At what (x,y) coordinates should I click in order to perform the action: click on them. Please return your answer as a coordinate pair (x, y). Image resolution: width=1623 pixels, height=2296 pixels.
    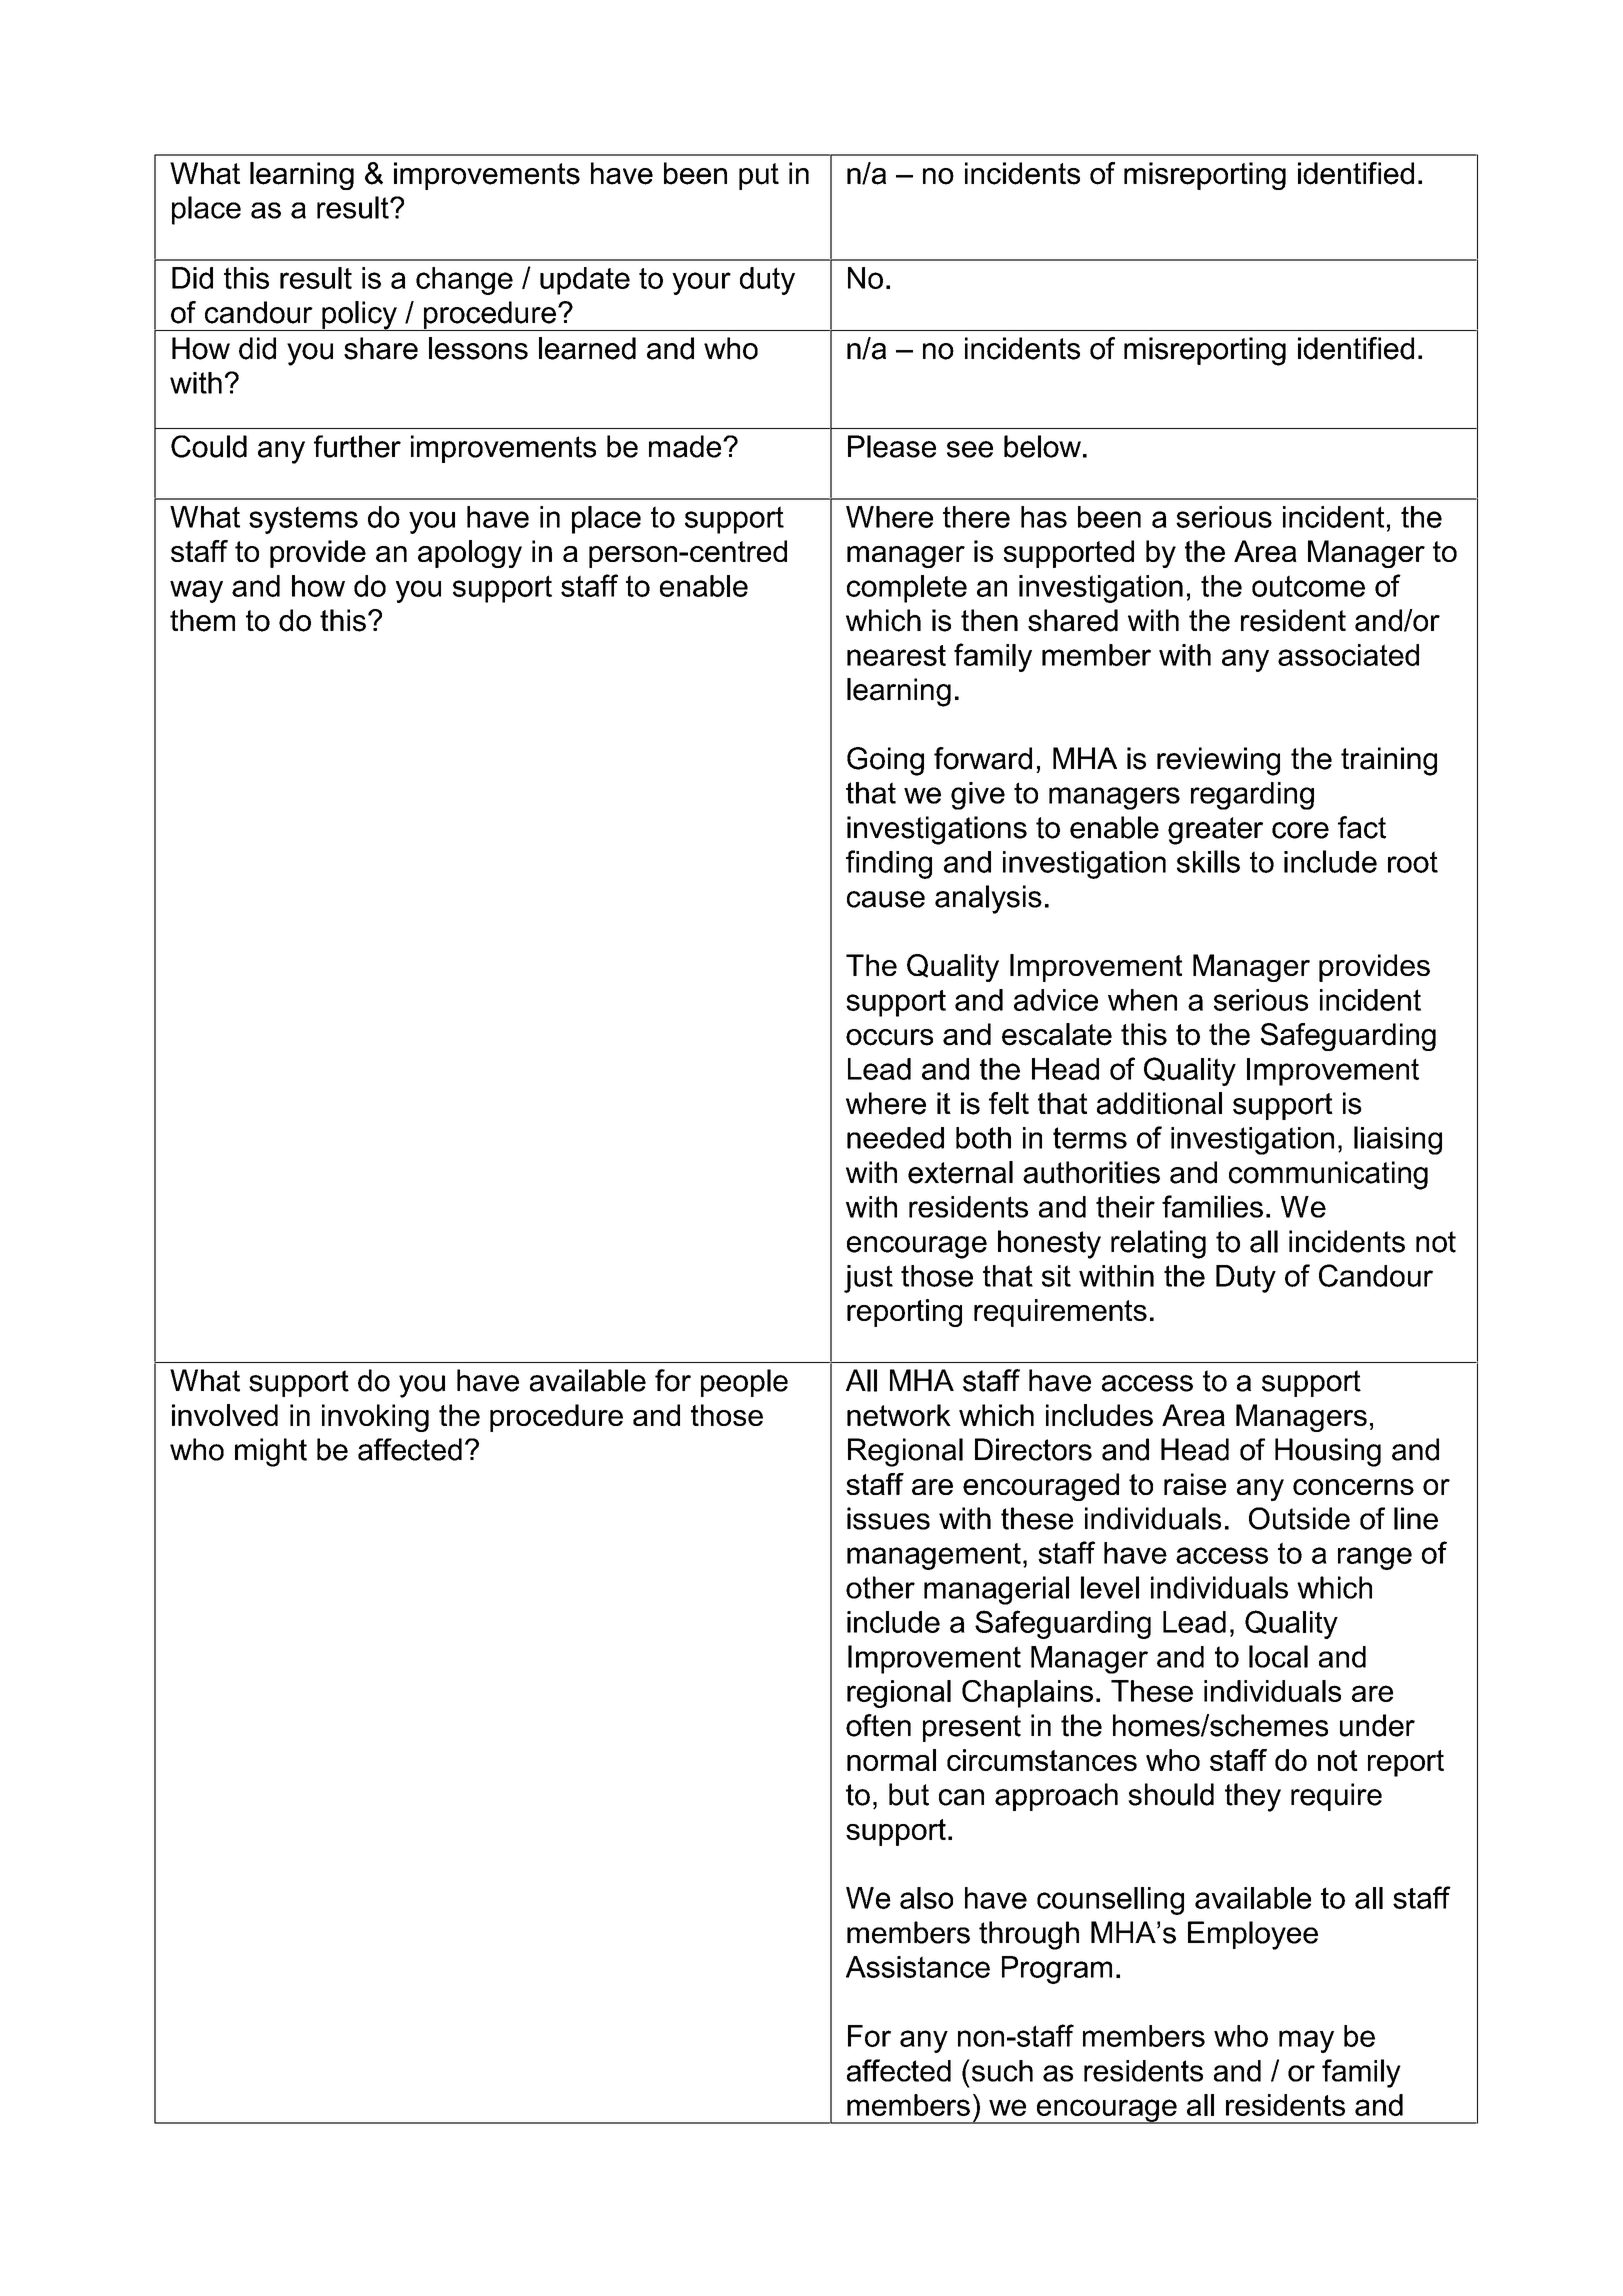
    Looking at the image, I should click on (202, 620).
